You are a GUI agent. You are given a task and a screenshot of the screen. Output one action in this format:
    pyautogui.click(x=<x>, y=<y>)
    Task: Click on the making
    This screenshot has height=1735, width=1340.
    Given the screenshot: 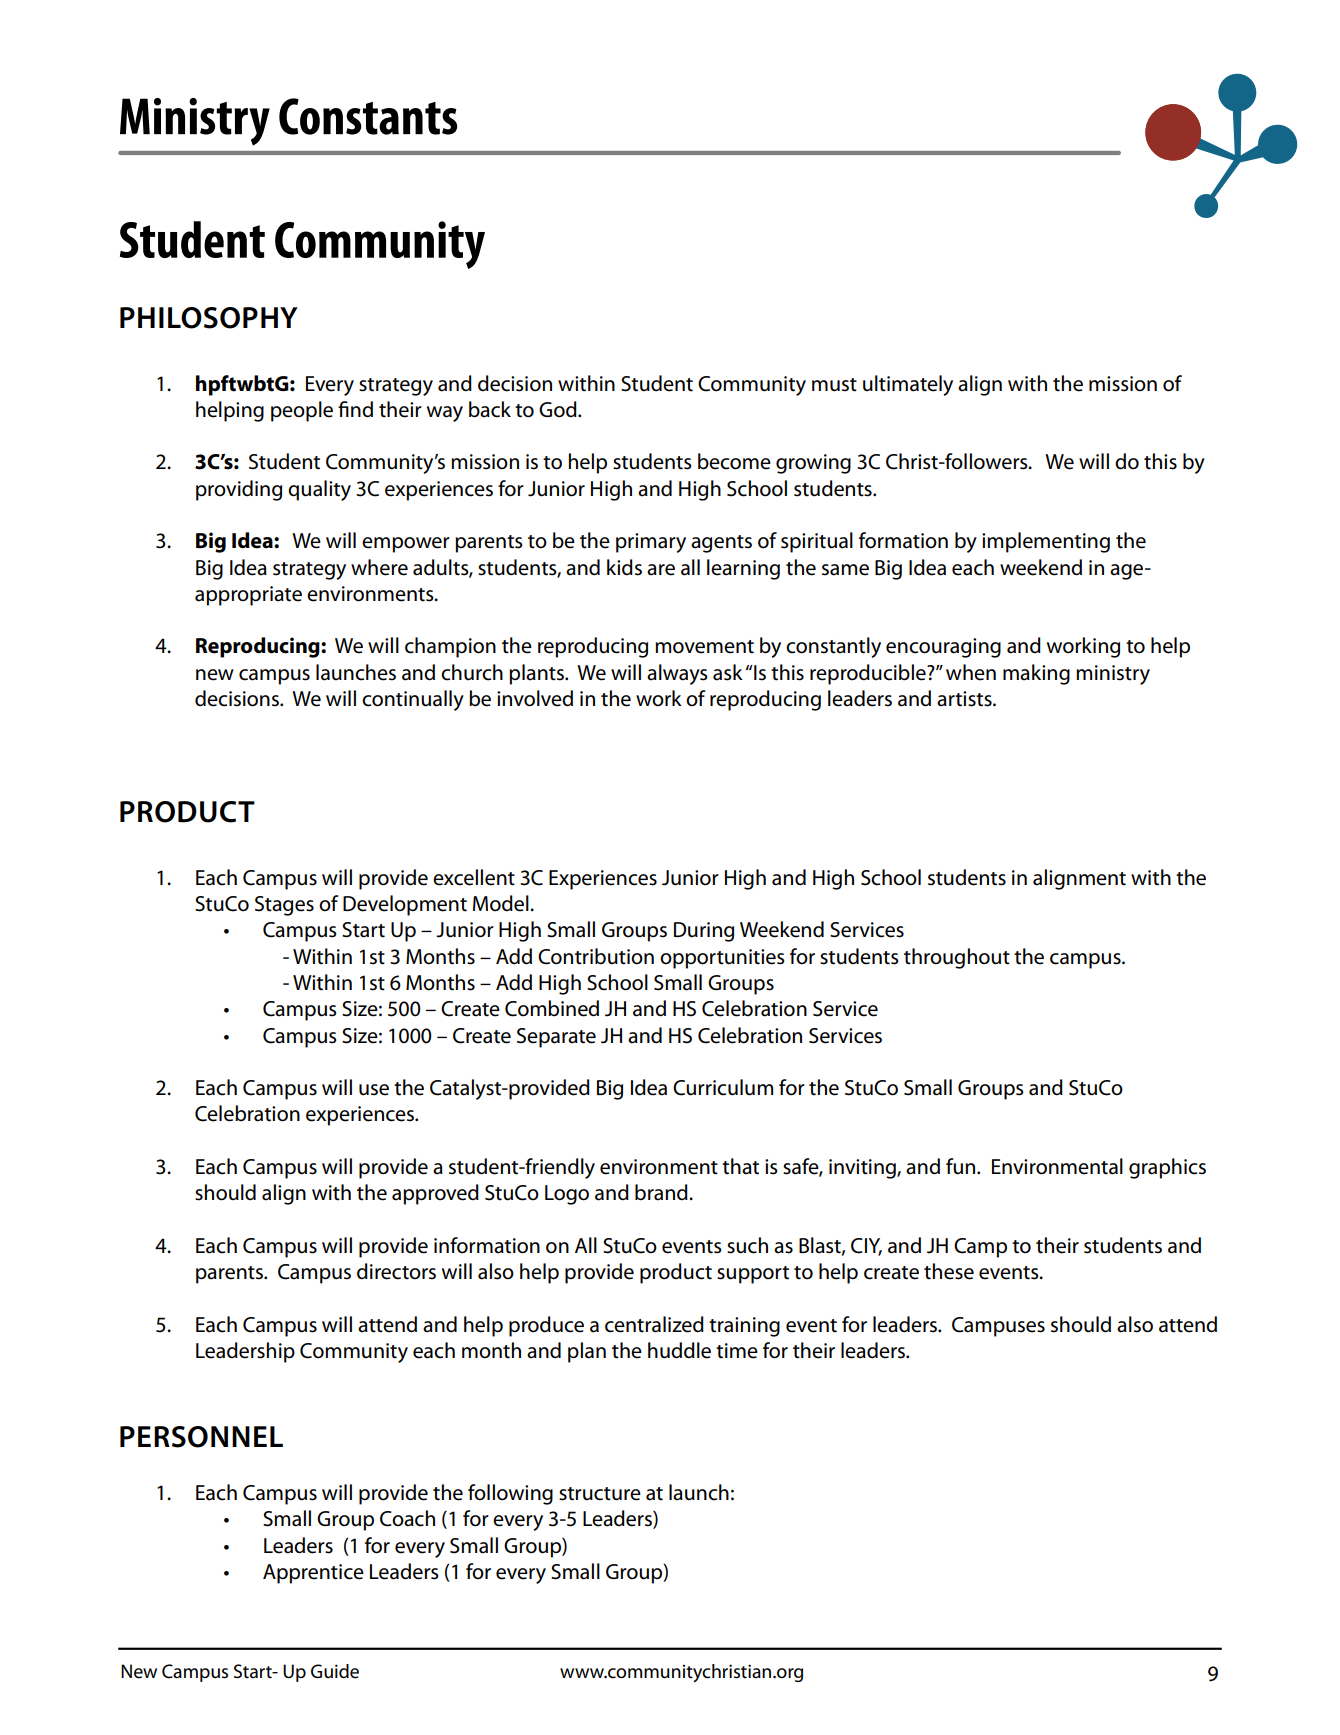 What is the action you would take?
    pyautogui.click(x=1036, y=674)
